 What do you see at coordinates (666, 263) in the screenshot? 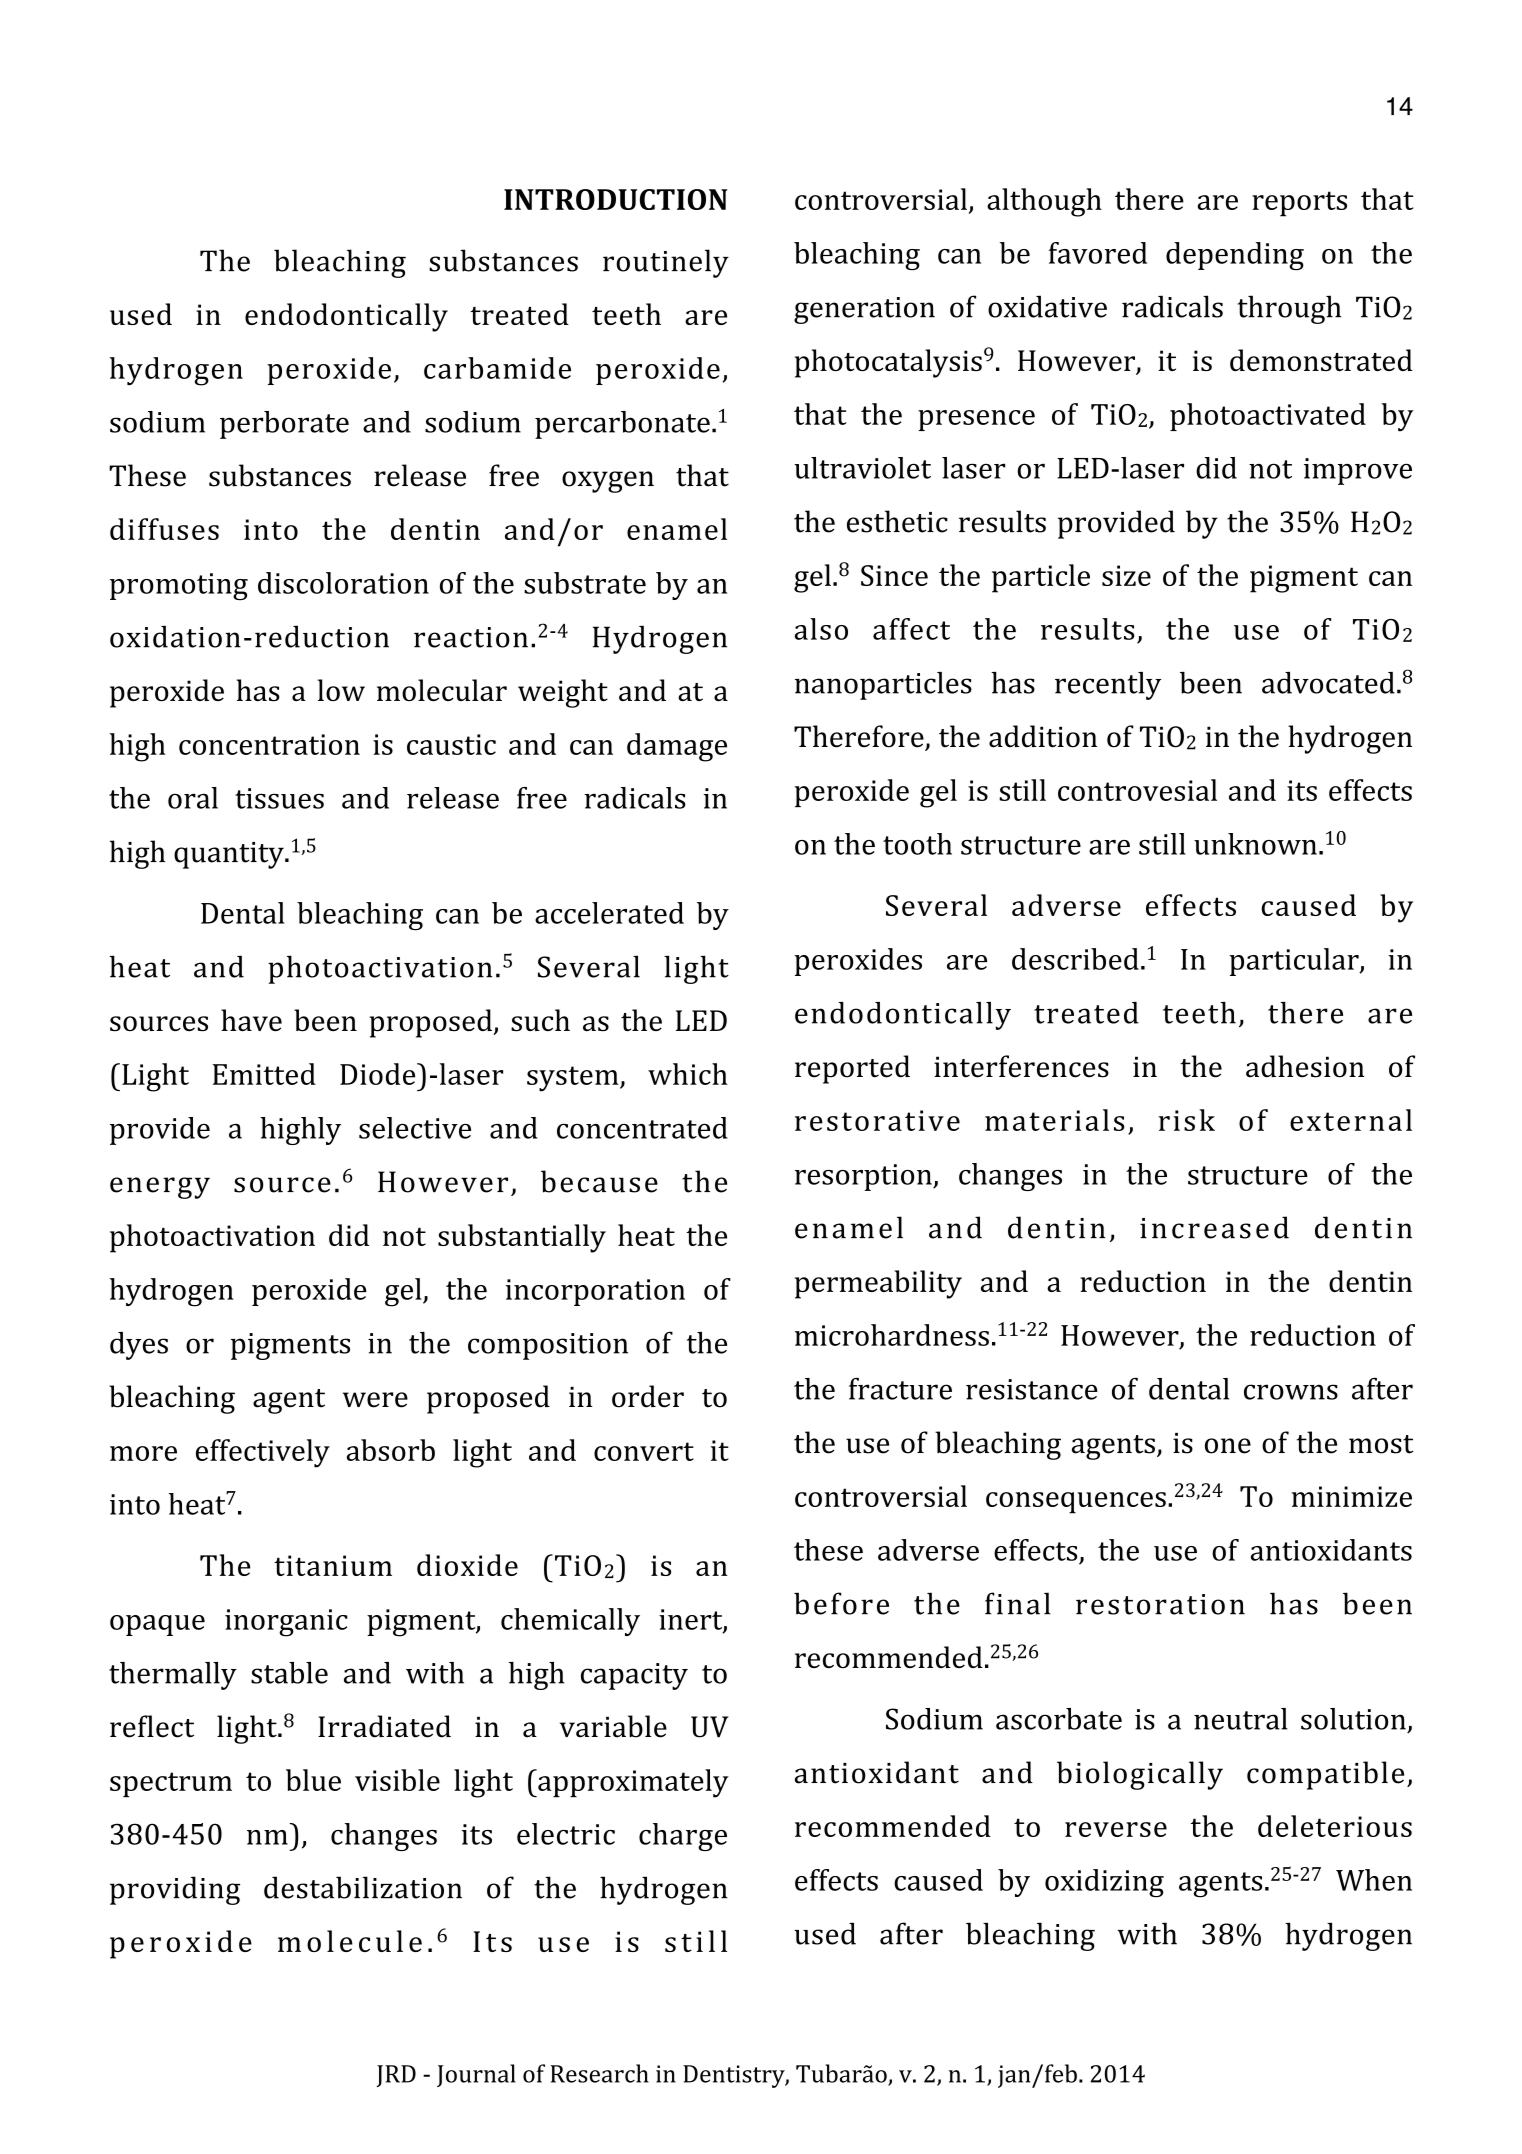
I see `routinely` at bounding box center [666, 263].
